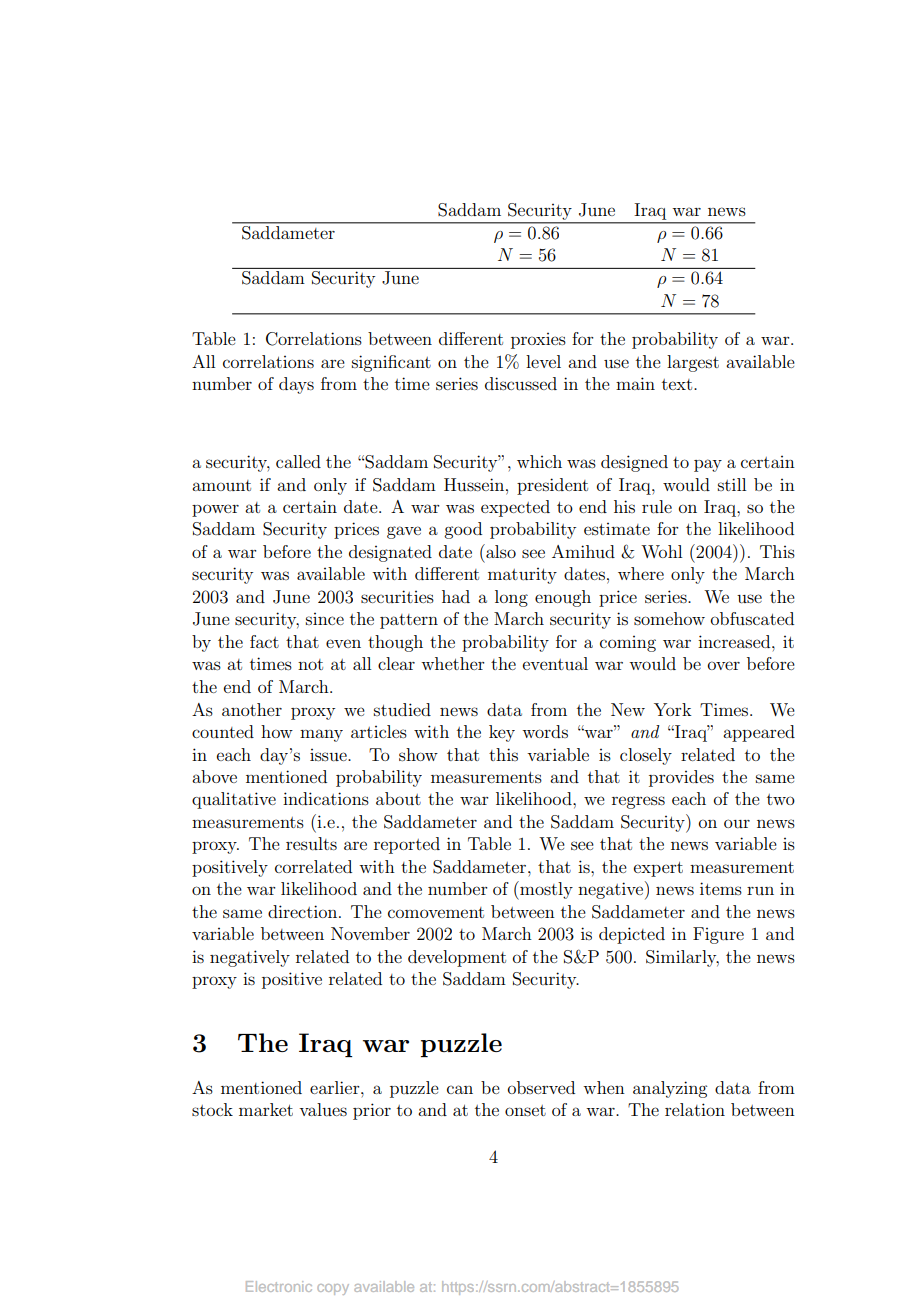 This screenshot has height=1308, width=924. What do you see at coordinates (304, 911) in the screenshot?
I see `direction` at bounding box center [304, 911].
